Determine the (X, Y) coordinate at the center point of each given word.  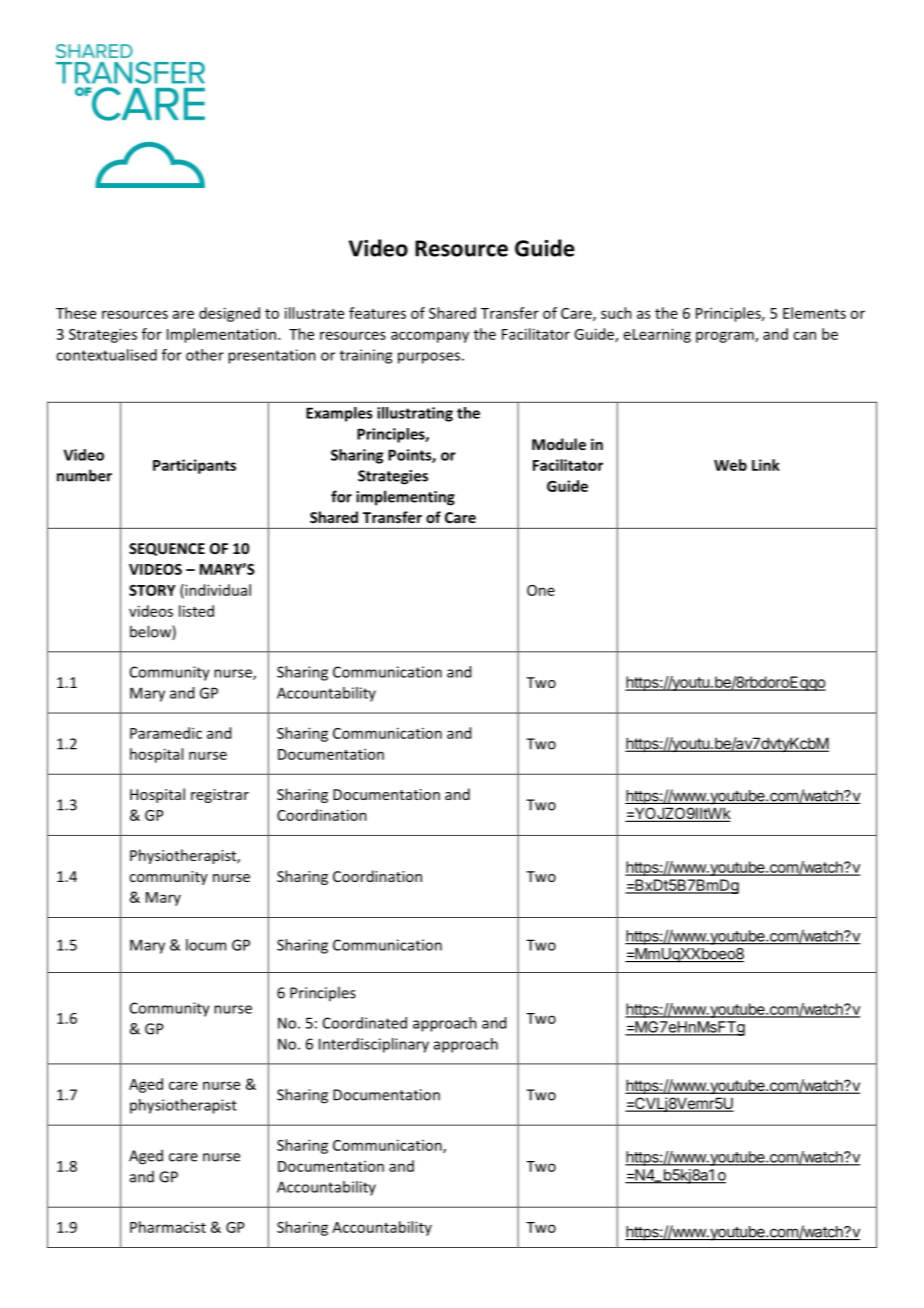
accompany (430, 337)
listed (196, 611)
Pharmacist (168, 1227)
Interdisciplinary (374, 1045)
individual (217, 591)
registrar (220, 796)
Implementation (223, 335)
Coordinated (365, 1023)
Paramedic (166, 733)
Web (730, 465)
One (541, 590)
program (726, 337)
